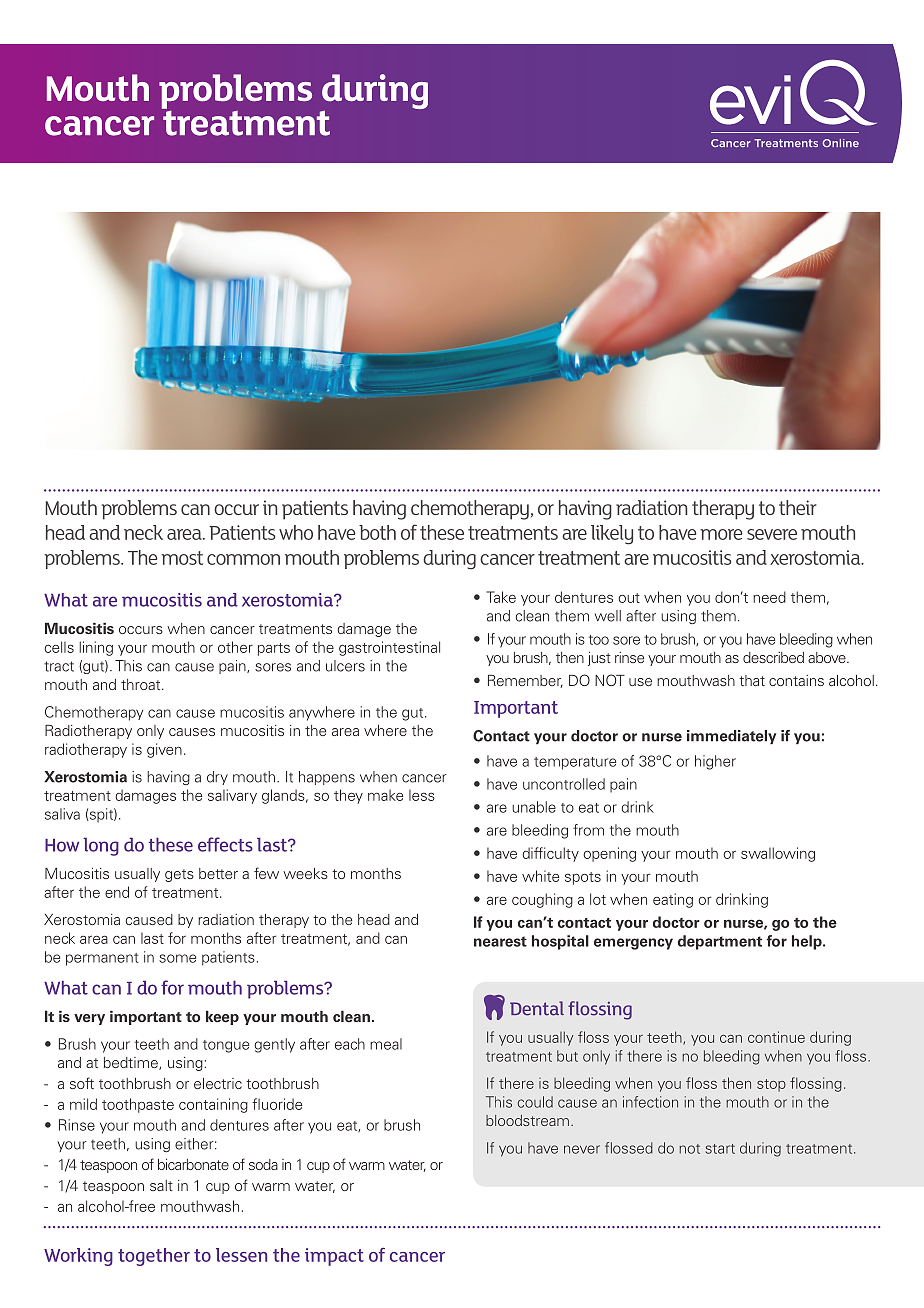 The width and height of the screenshot is (924, 1308). What do you see at coordinates (386, 1044) in the screenshot?
I see `meal` at bounding box center [386, 1044].
